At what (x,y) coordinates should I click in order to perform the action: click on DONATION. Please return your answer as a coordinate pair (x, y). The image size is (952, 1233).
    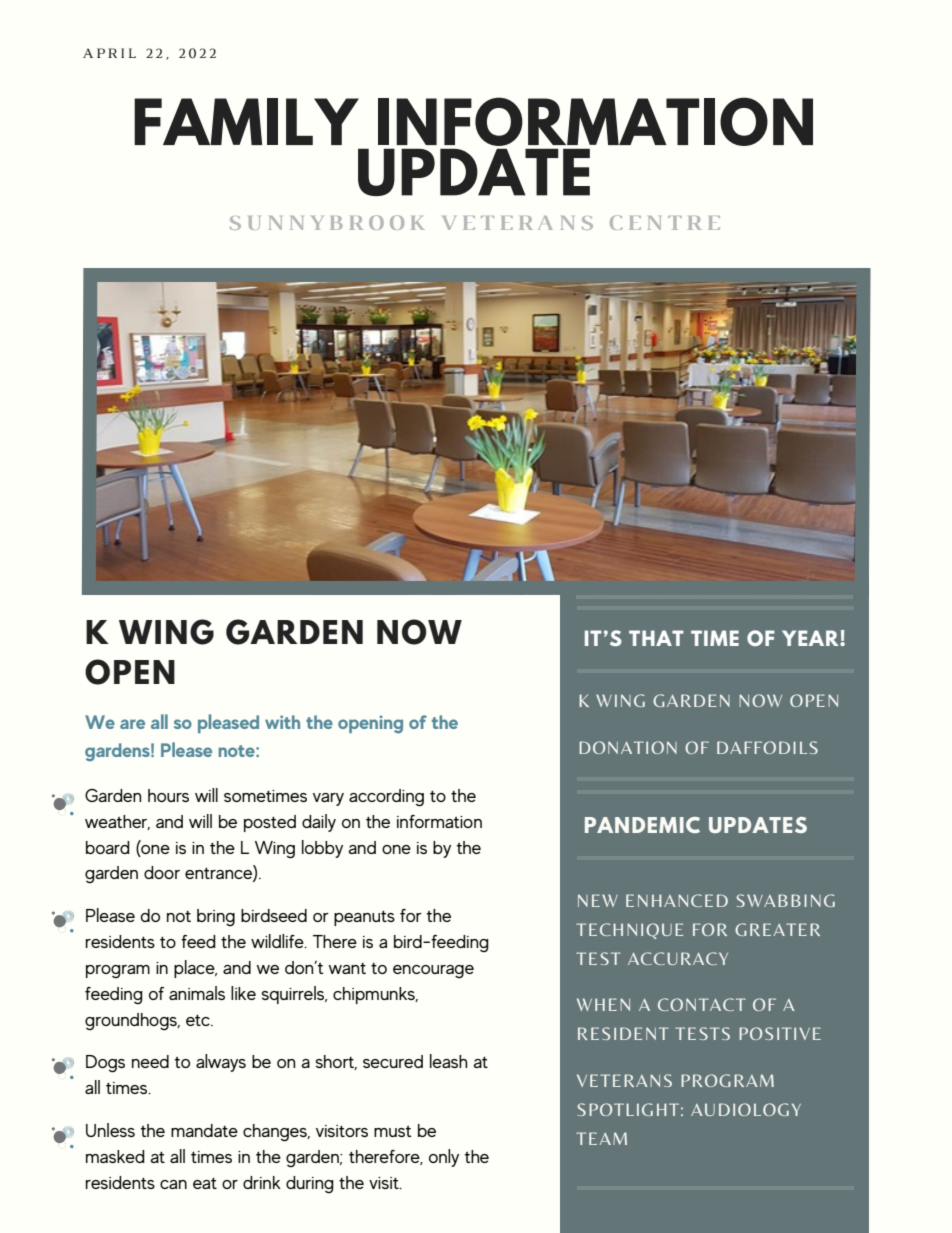
    Looking at the image, I should click on (628, 747).
